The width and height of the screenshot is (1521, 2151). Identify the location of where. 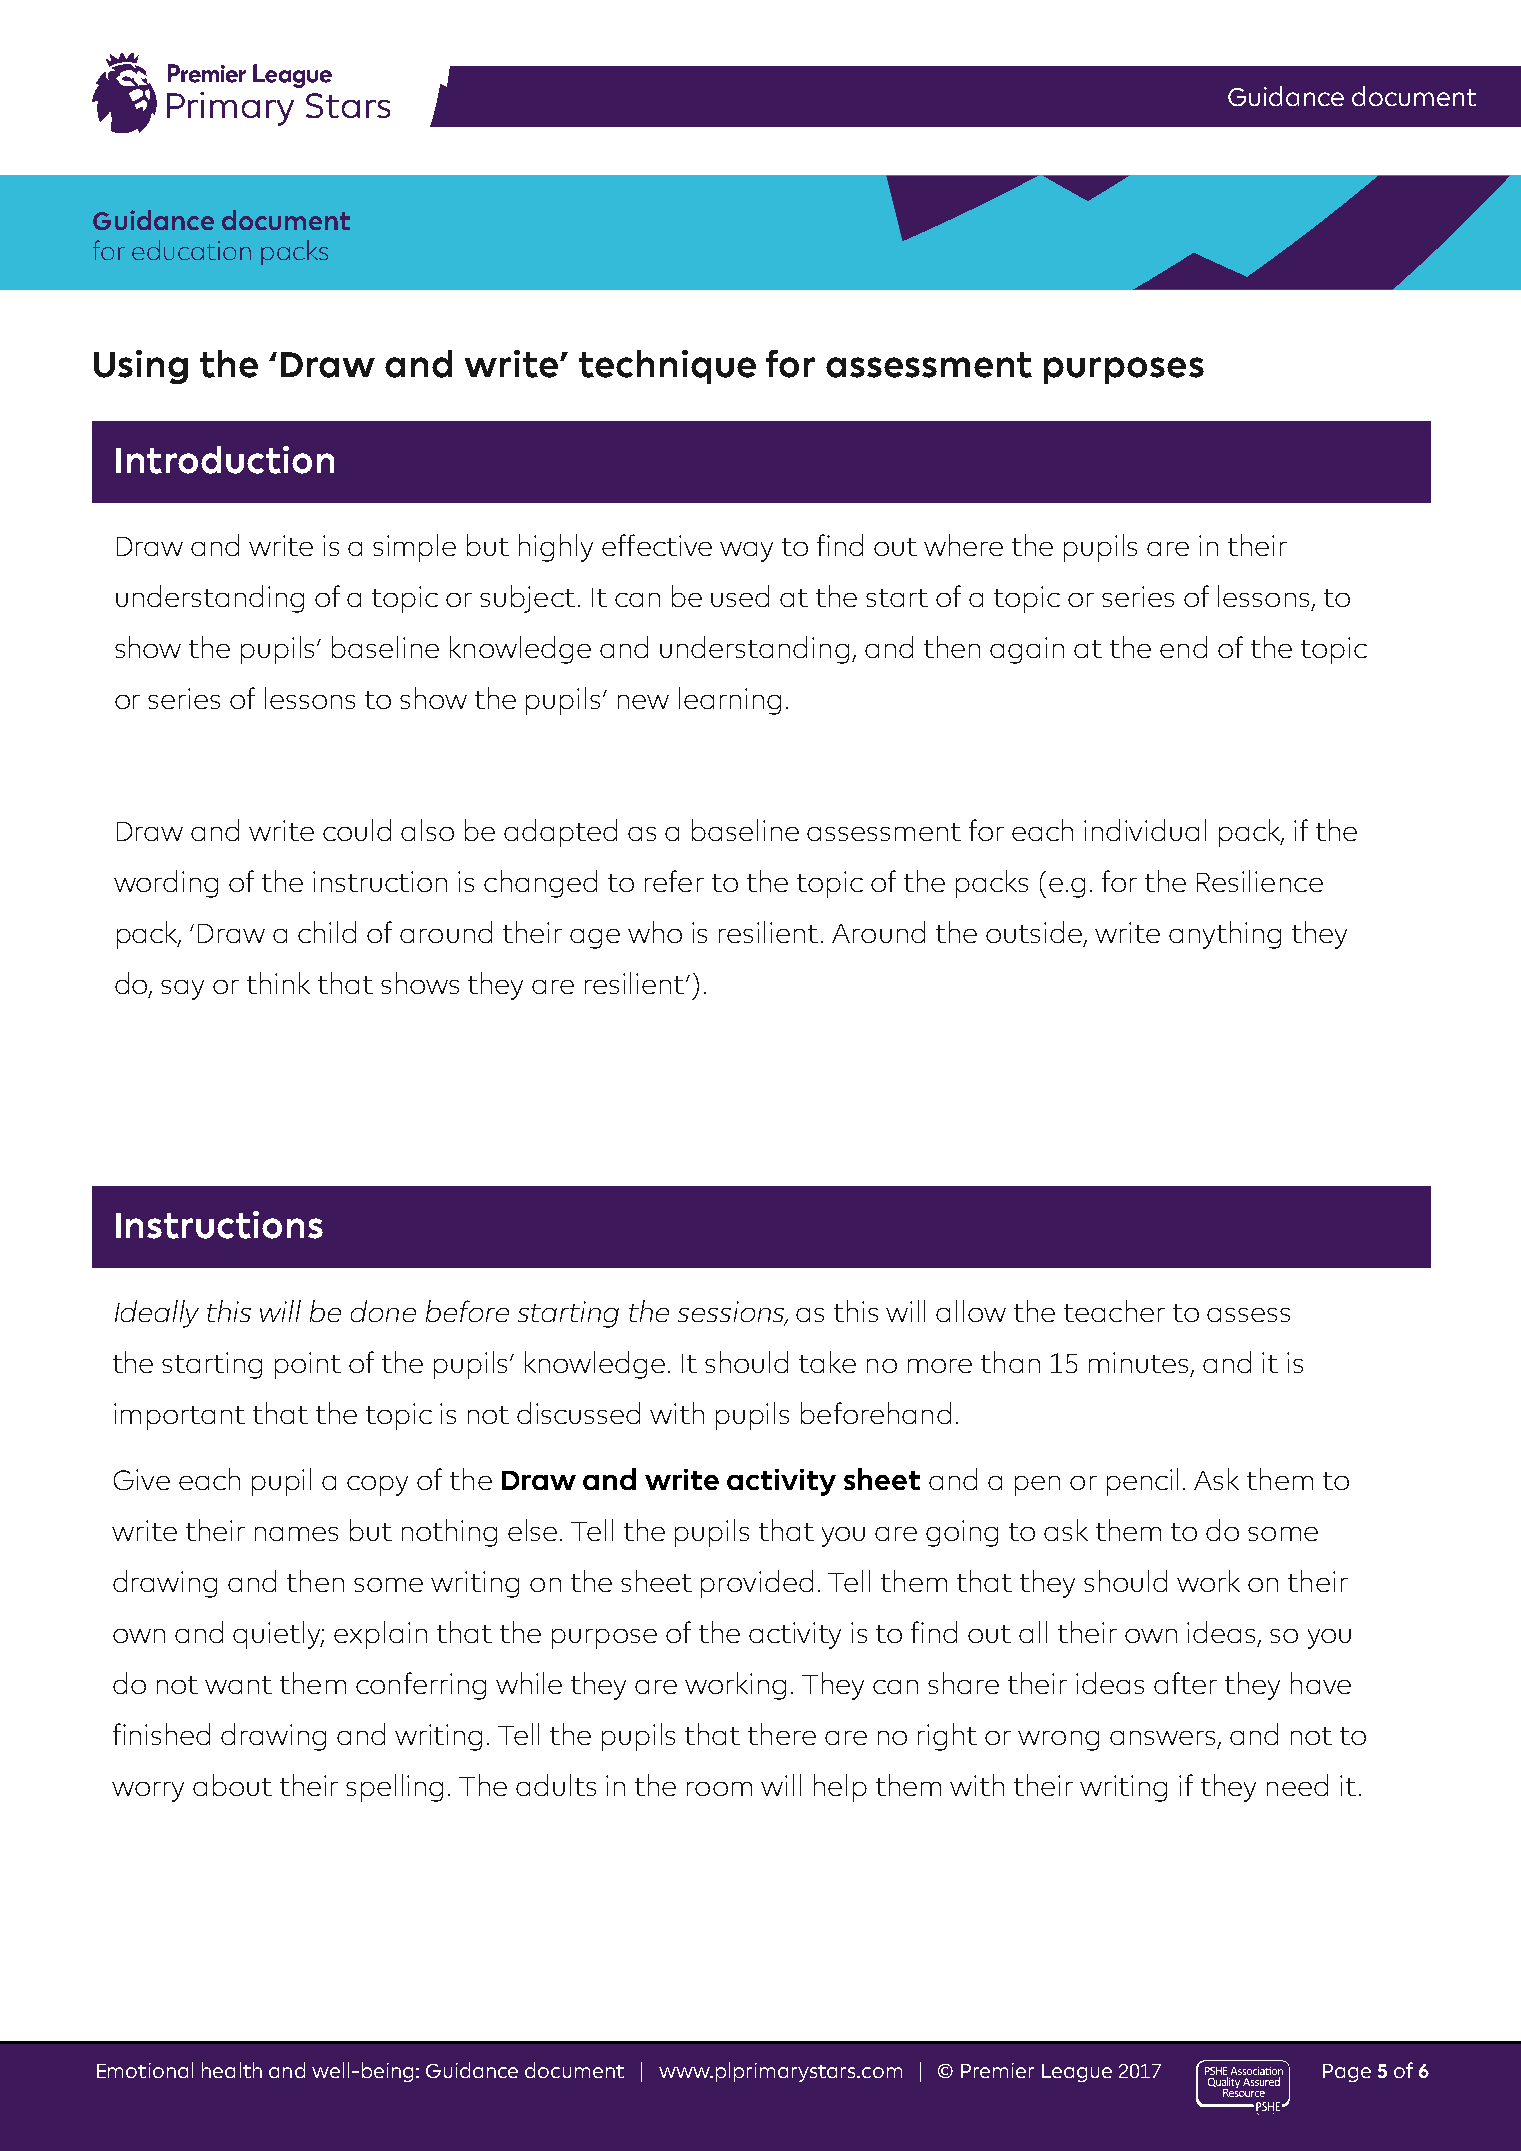
(963, 545).
